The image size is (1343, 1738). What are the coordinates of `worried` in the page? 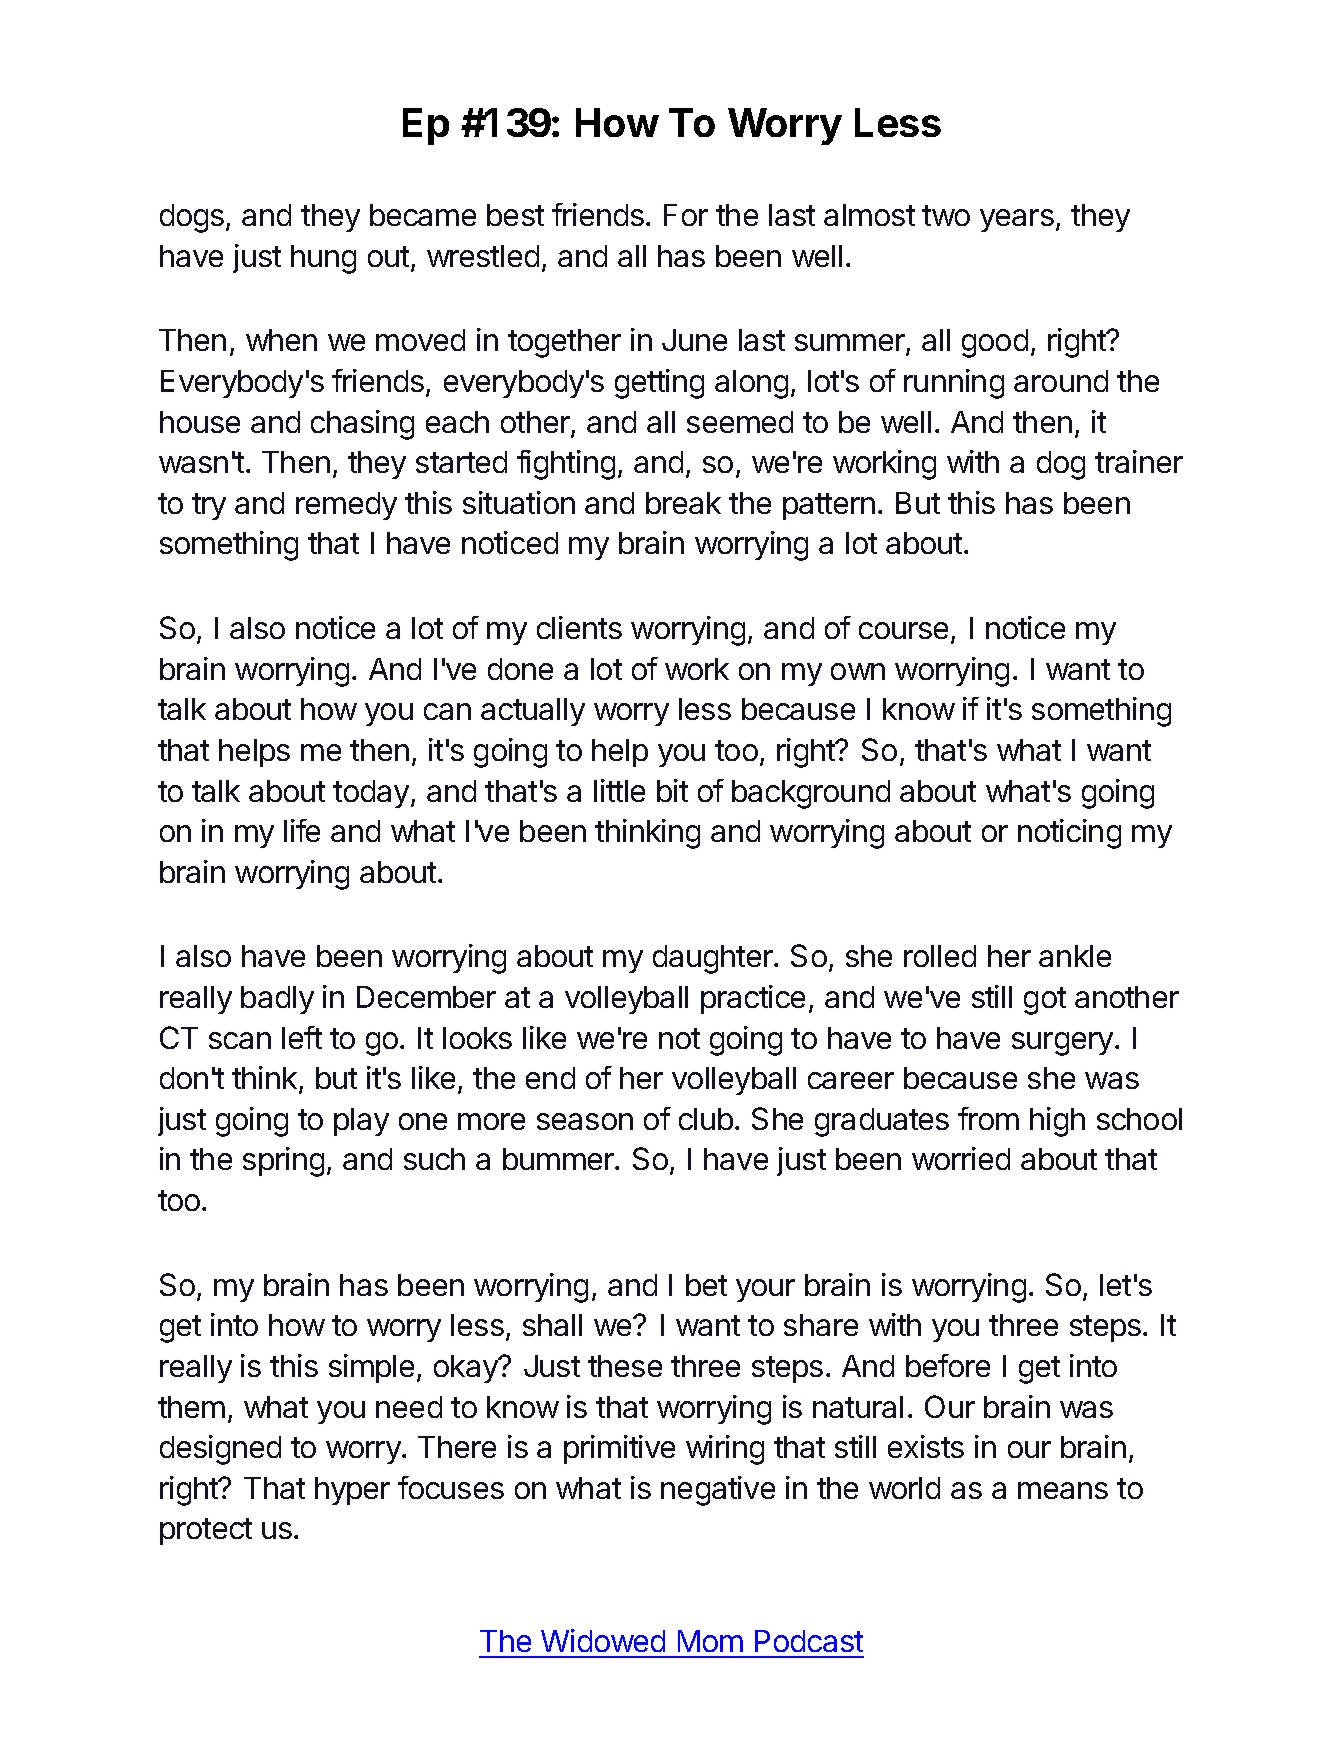 It's located at (961, 1158).
